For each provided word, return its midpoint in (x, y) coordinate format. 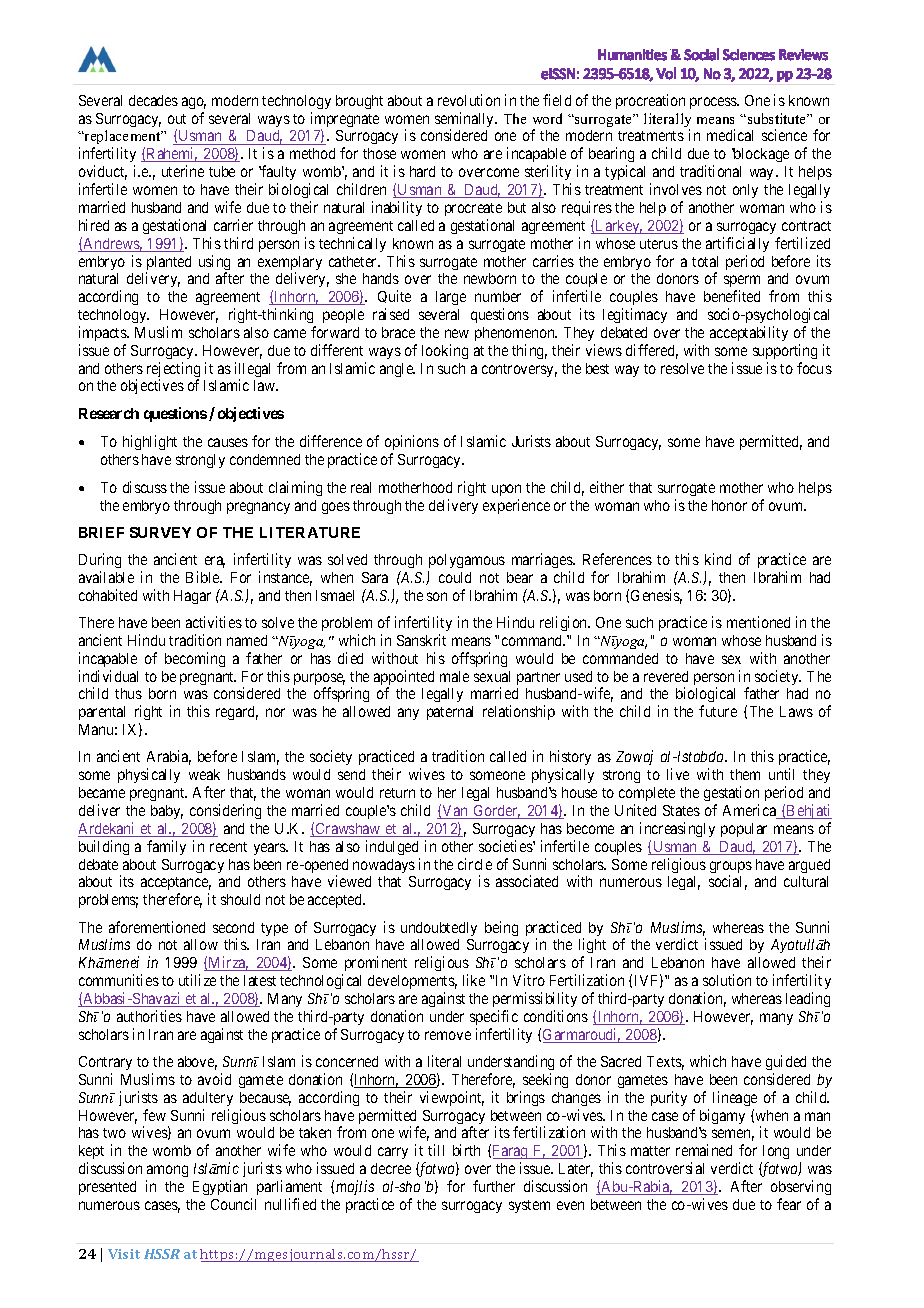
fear (789, 1204)
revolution (469, 100)
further (494, 1186)
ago (194, 103)
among (167, 1173)
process (714, 103)
